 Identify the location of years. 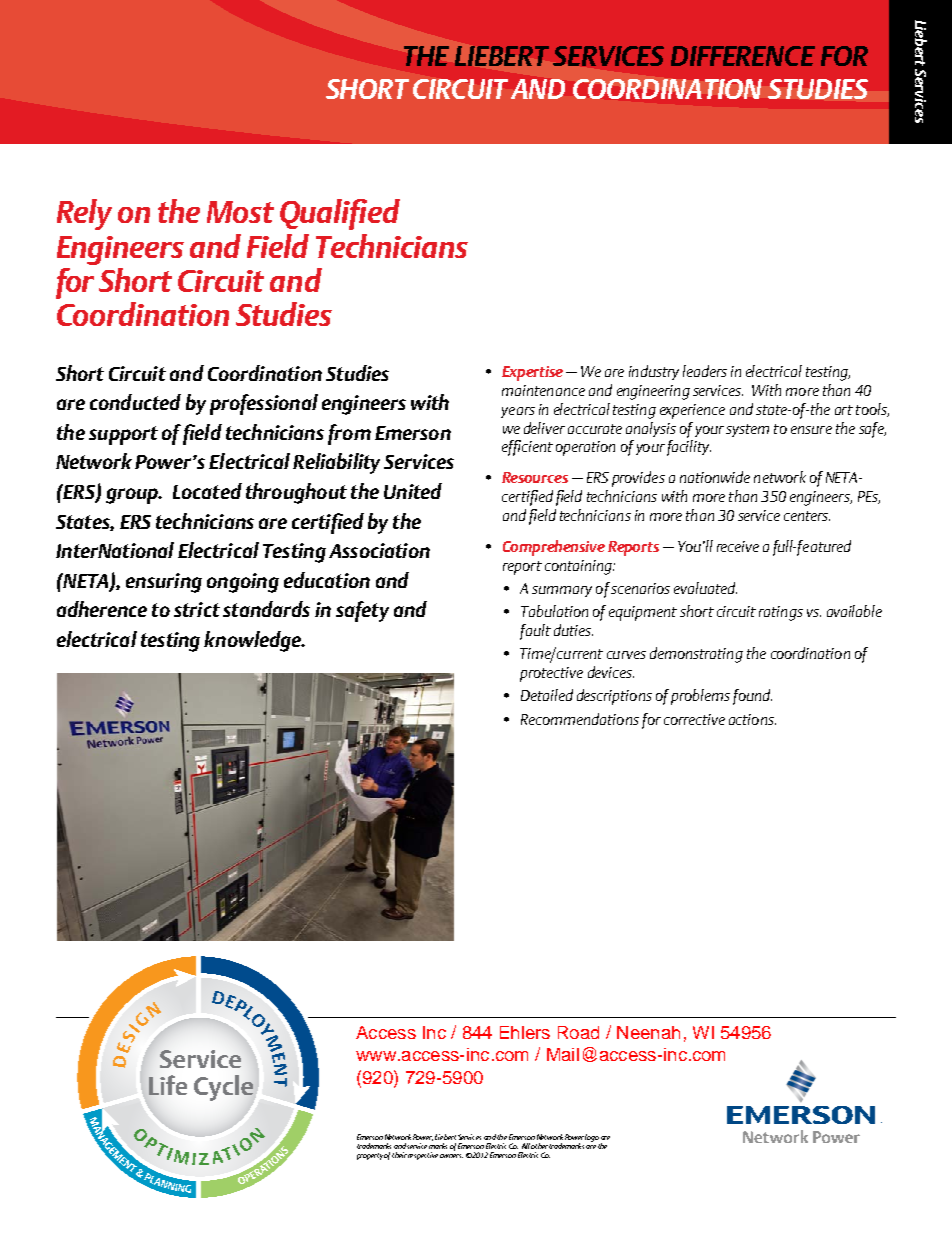
(518, 412).
